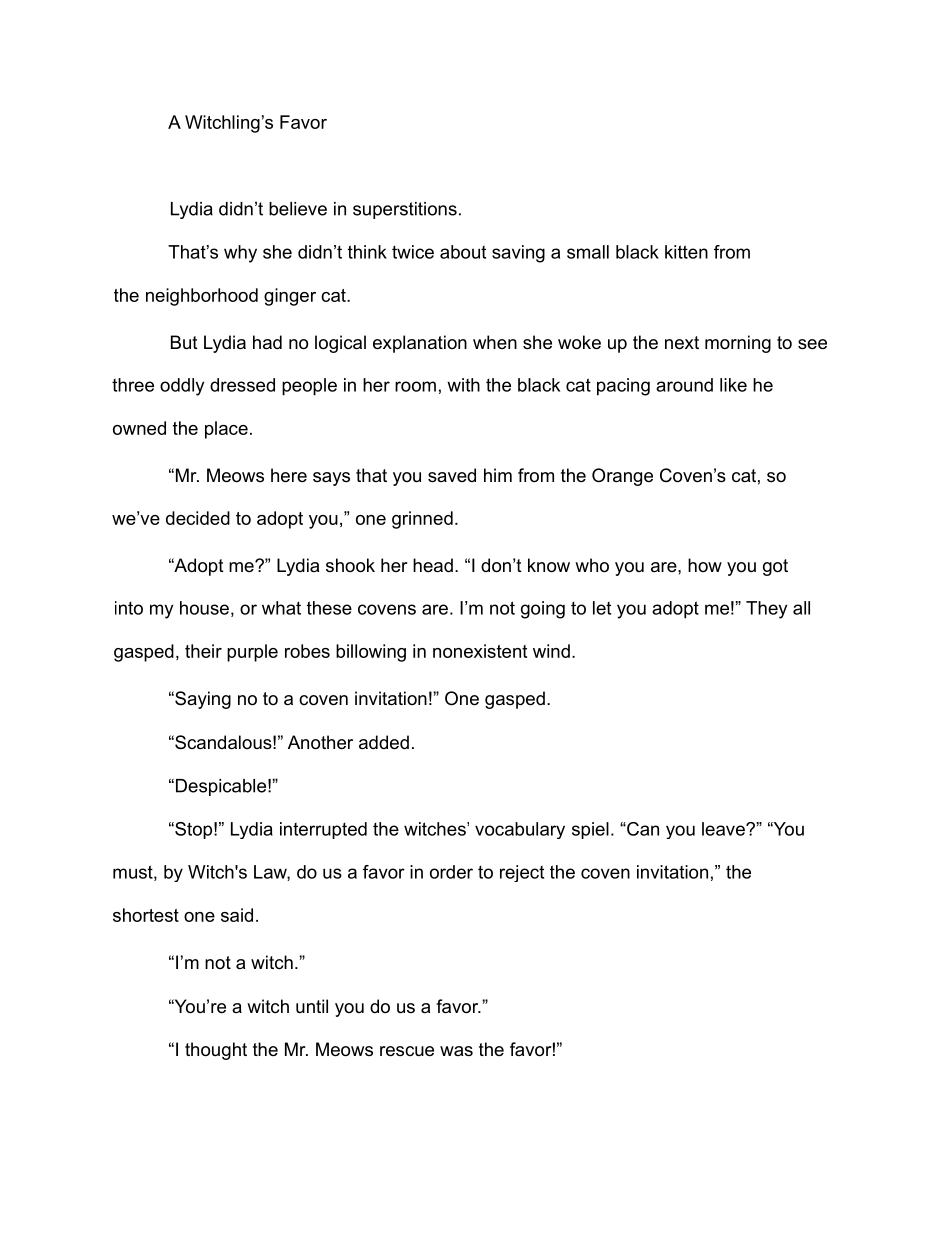 The width and height of the screenshot is (952, 1233). What do you see at coordinates (216, 1051) in the screenshot?
I see `thought` at bounding box center [216, 1051].
